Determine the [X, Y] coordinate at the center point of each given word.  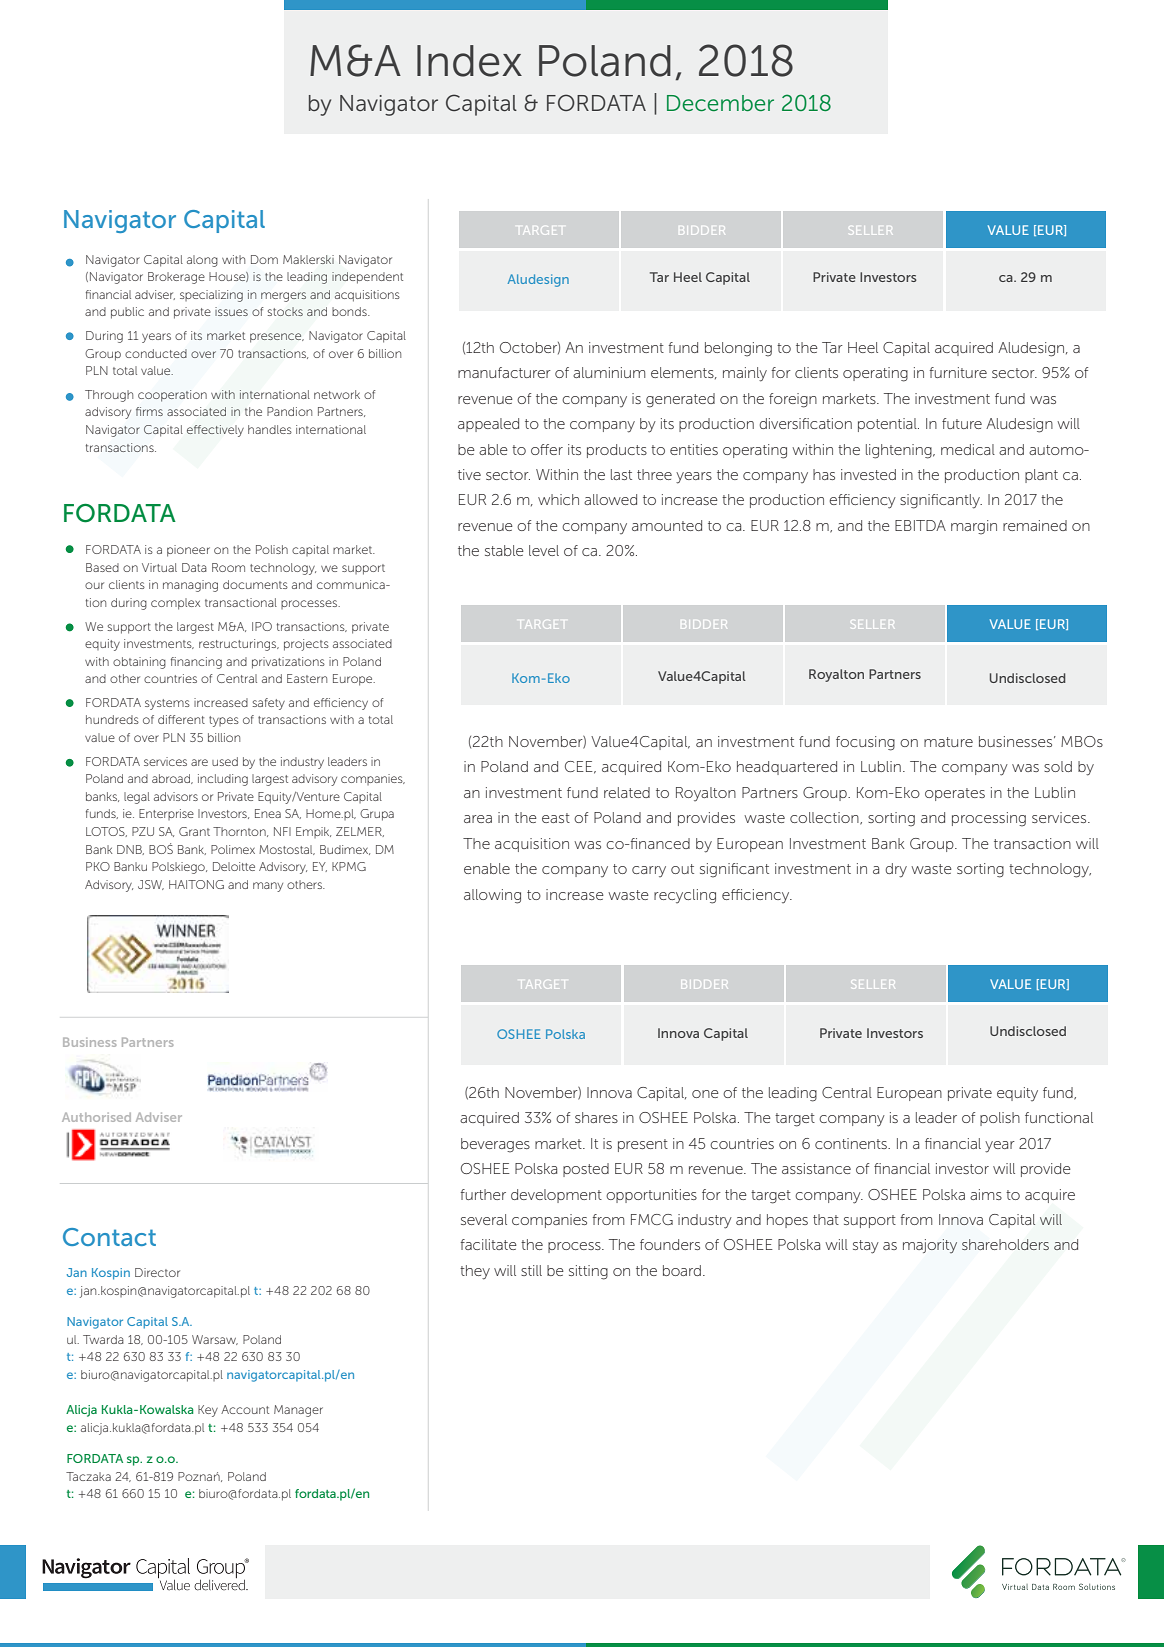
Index [469, 61]
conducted [156, 353]
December [720, 103]
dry [896, 870]
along [202, 261]
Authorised [96, 1117]
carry [649, 871]
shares [596, 1117]
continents [852, 1143]
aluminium [609, 372]
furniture [958, 372]
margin [974, 527]
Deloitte [234, 866]
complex [175, 604]
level [544, 550]
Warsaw [215, 1340]
